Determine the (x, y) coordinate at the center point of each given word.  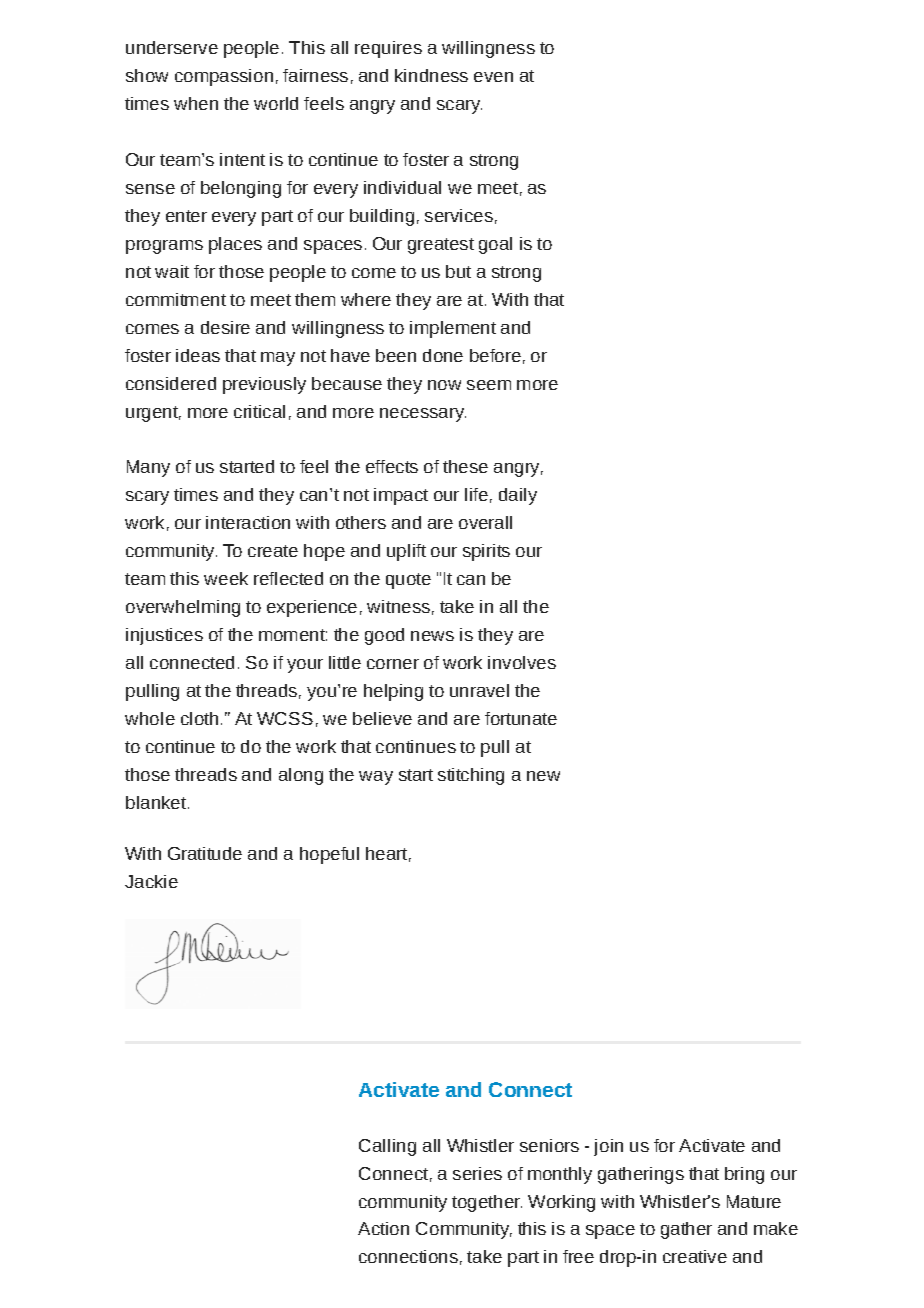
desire (225, 327)
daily (518, 496)
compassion (224, 77)
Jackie (151, 881)
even (493, 77)
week (226, 578)
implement (453, 329)
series (477, 1173)
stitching (471, 776)
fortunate (521, 718)
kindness (431, 75)
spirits (486, 552)
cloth (199, 718)
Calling (387, 1147)
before (495, 355)
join (608, 1147)
